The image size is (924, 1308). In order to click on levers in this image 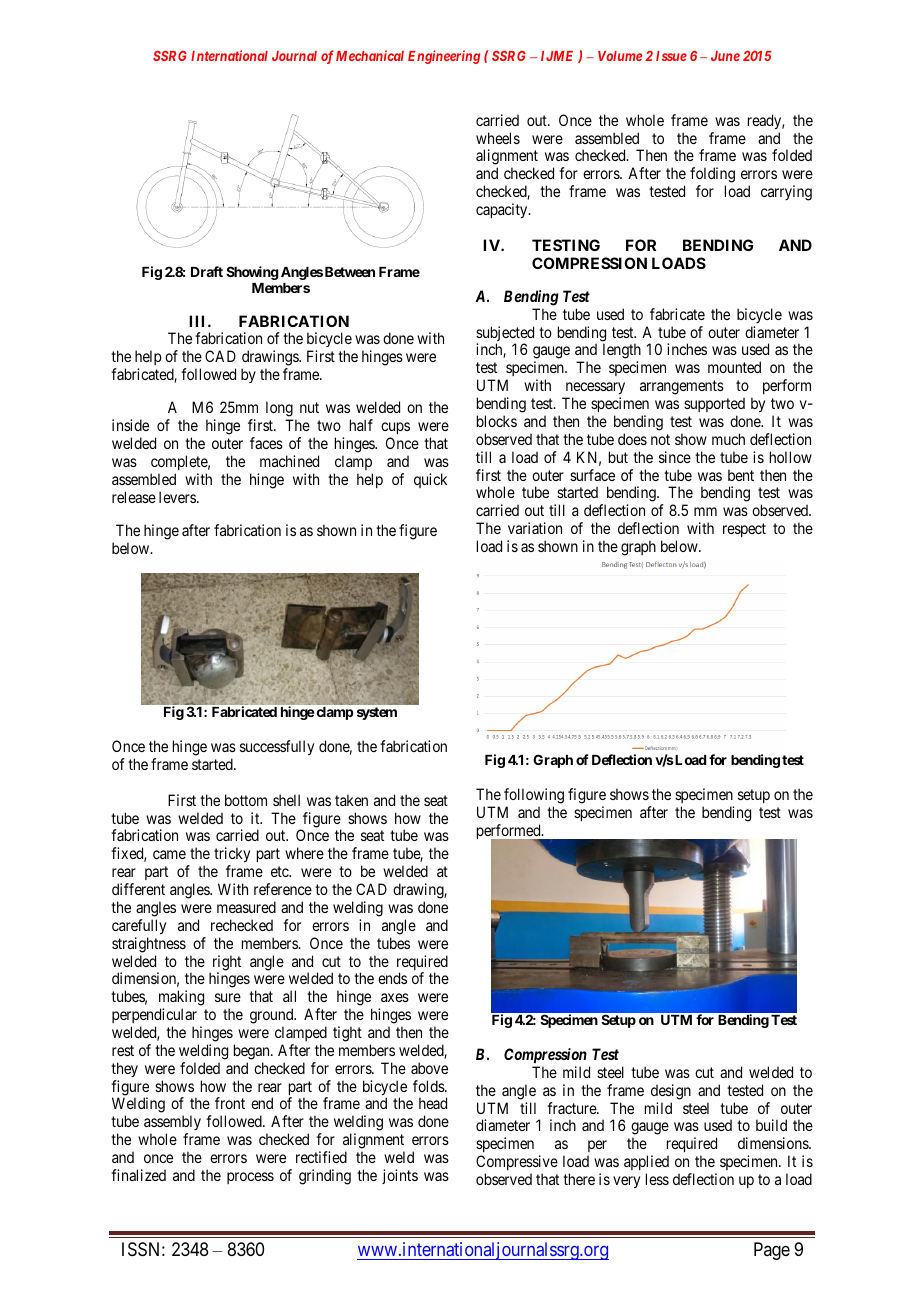, I will do `click(178, 497)`.
